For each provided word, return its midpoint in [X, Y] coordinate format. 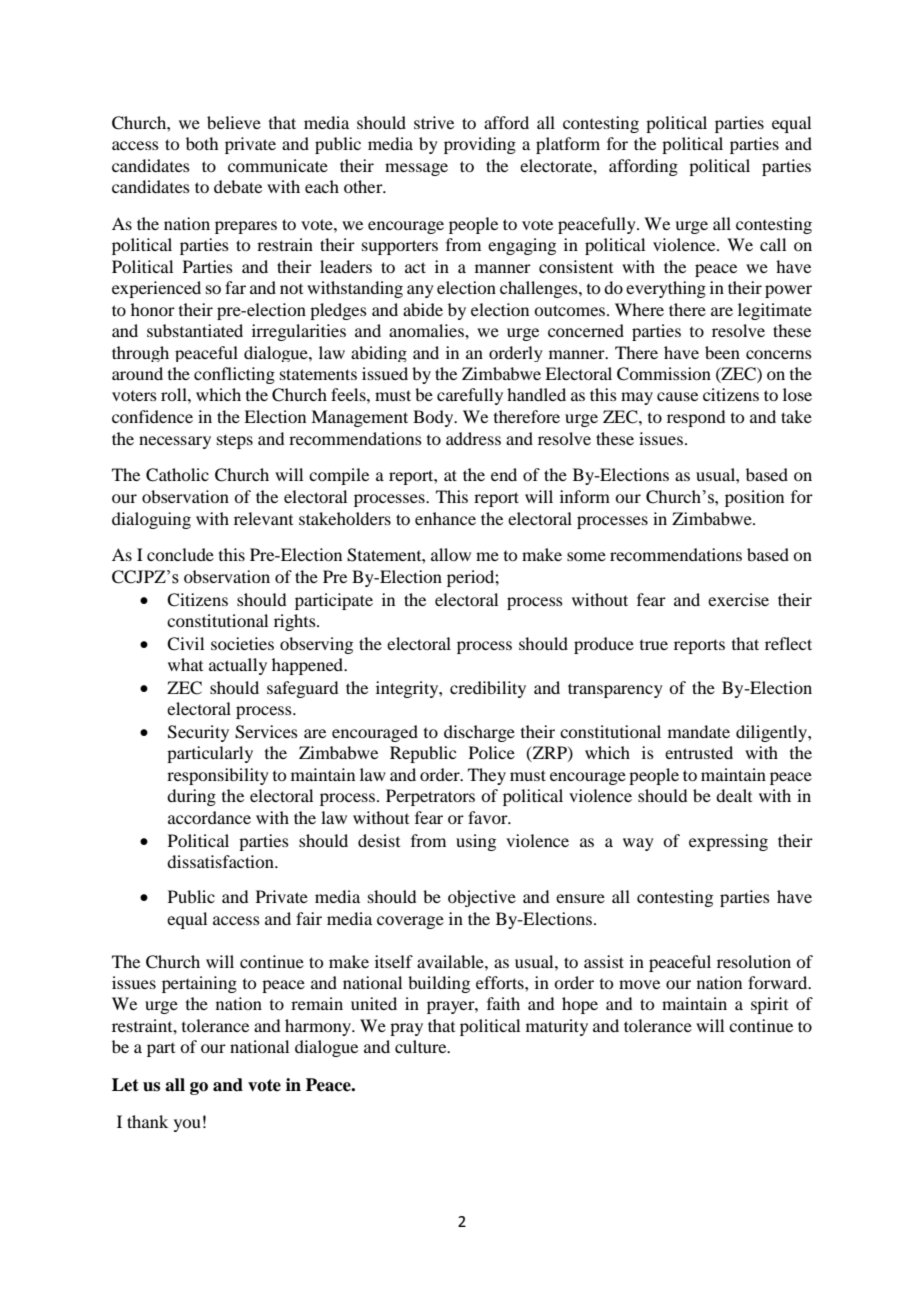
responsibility [218, 776]
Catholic [177, 475]
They [487, 776]
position [754, 498]
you [187, 1125]
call [773, 244]
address [473, 438]
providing [480, 145]
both [202, 143]
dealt [734, 795]
